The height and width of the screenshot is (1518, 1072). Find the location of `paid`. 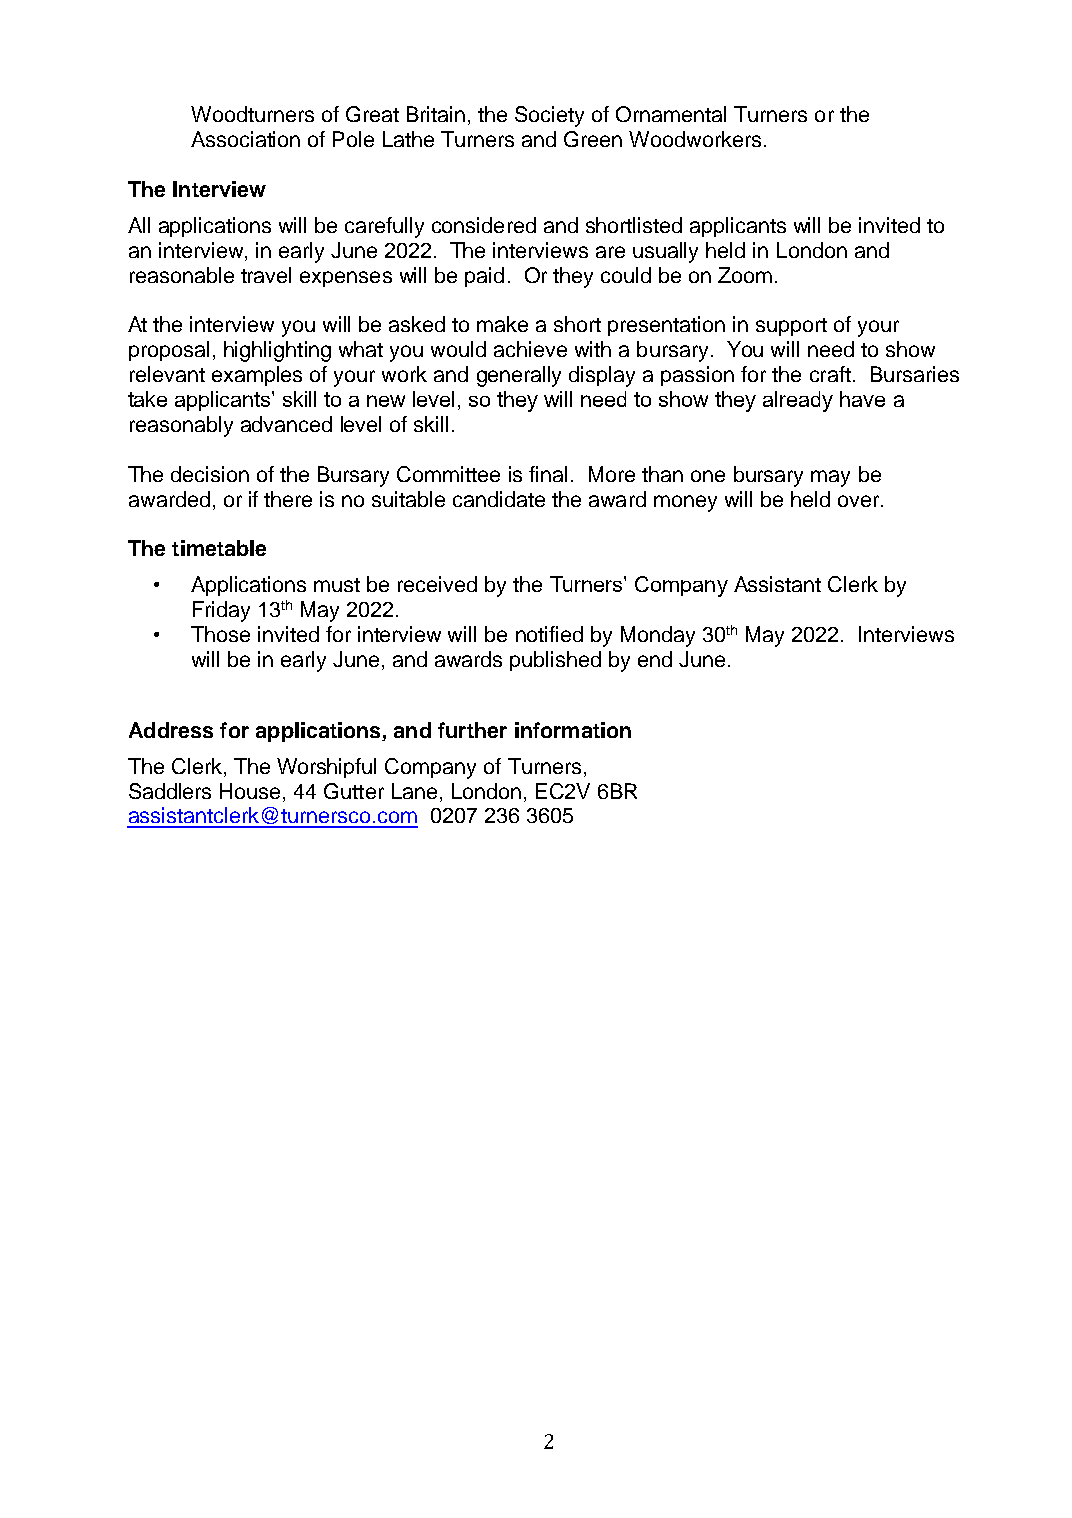

paid is located at coordinates (484, 277).
